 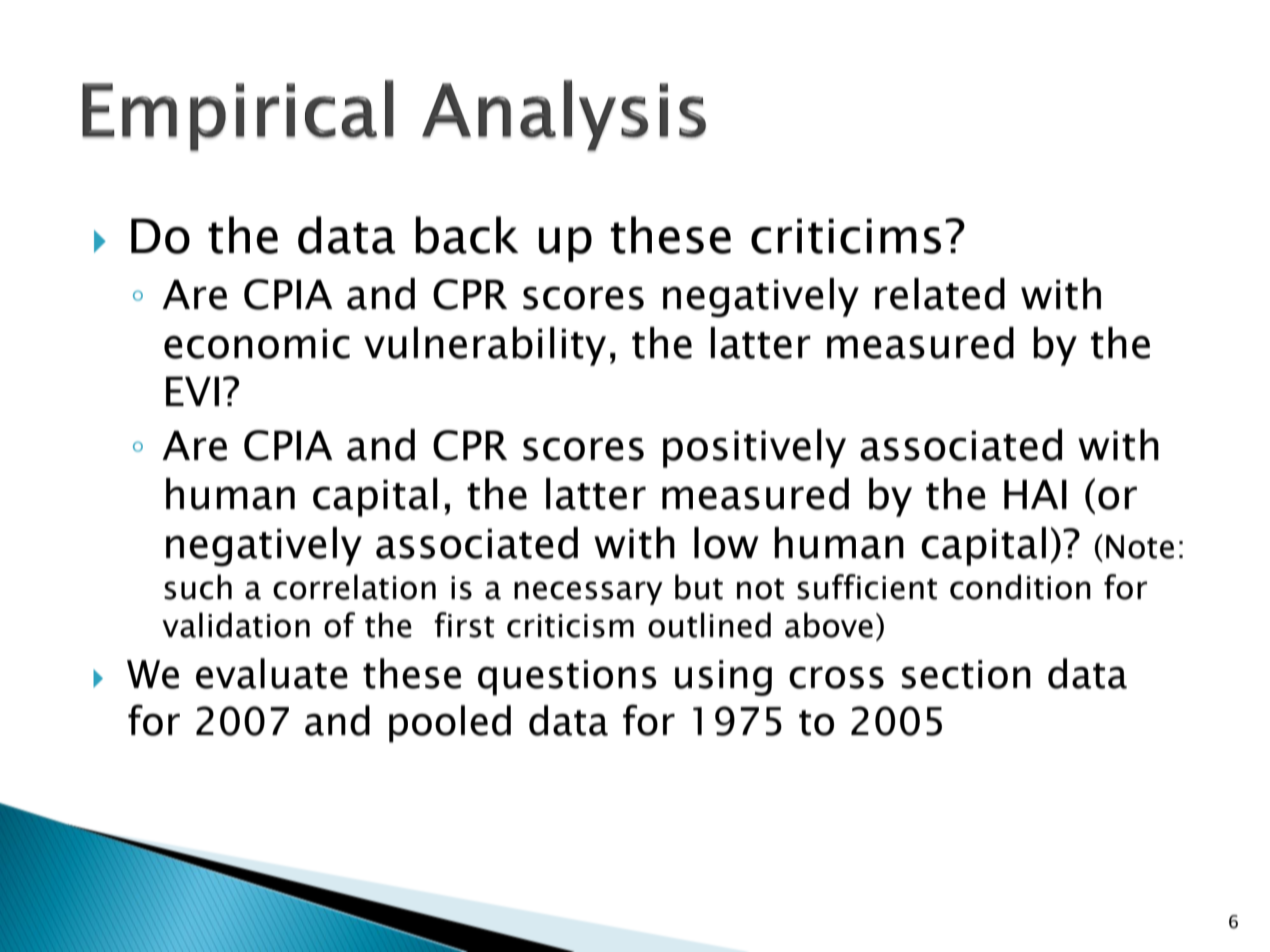 What do you see at coordinates (272, 673) in the screenshot?
I see `evaluate` at bounding box center [272, 673].
